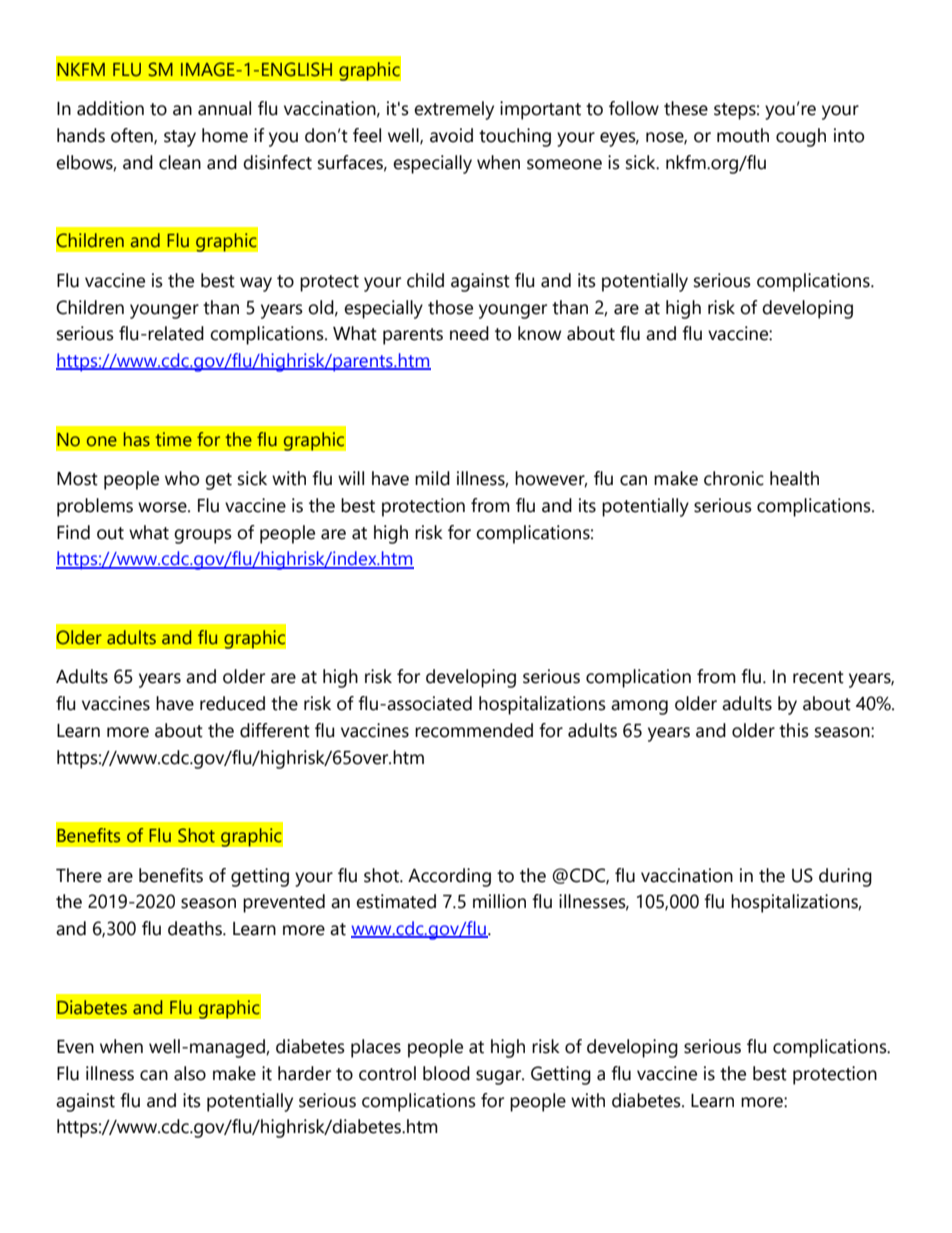 The image size is (952, 1233). I want to click on mild, so click(432, 478).
